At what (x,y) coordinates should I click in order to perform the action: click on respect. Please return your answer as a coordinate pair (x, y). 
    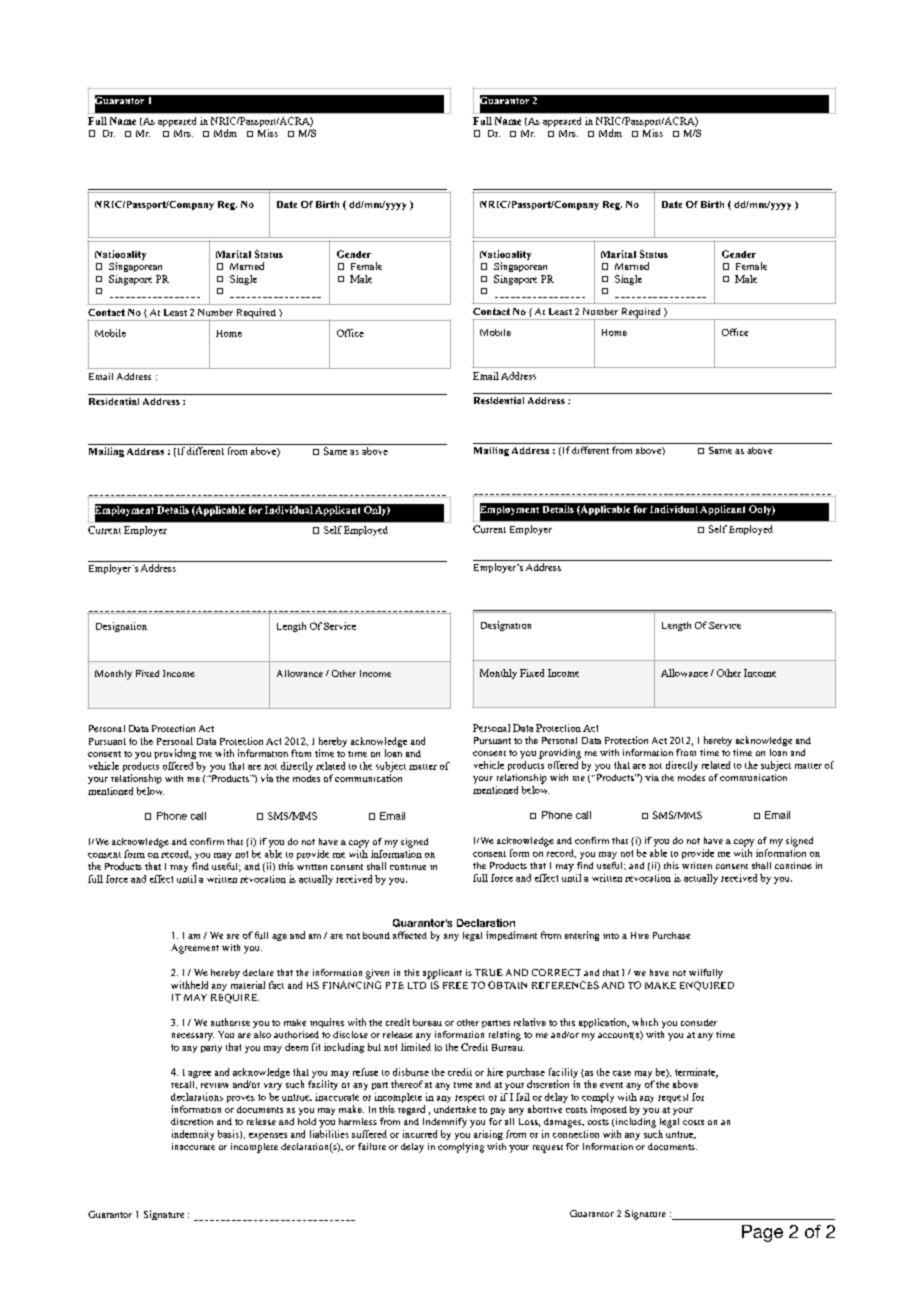
    Looking at the image, I should click on (470, 1099).
